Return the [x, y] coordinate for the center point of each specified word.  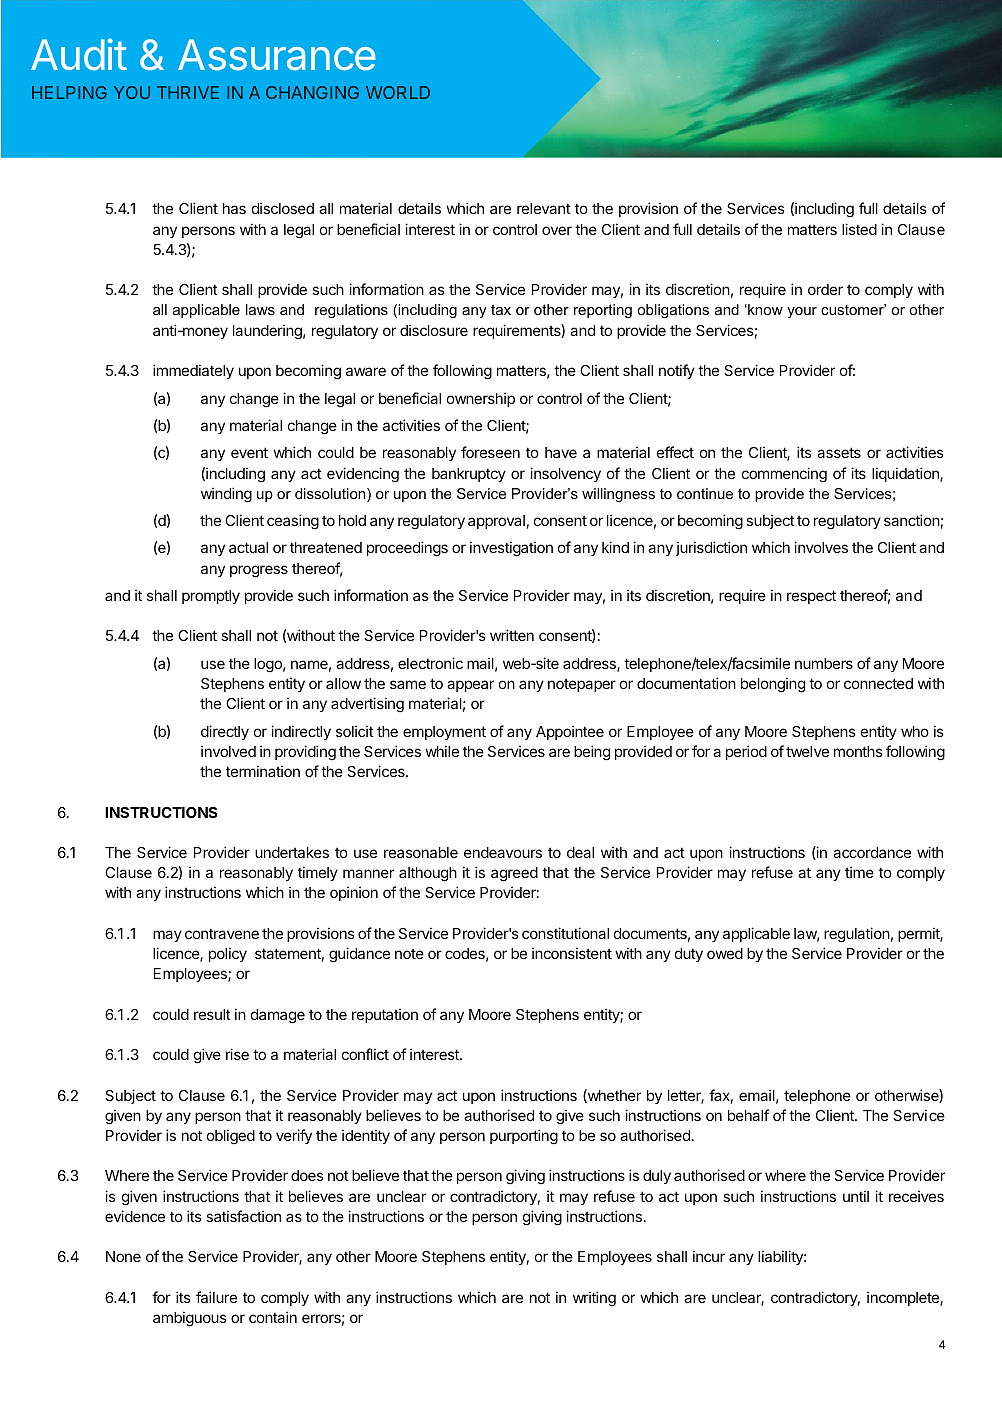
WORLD [398, 92]
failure [216, 1297]
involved [228, 751]
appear [470, 686]
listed [859, 229]
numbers [824, 663]
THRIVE [188, 92]
